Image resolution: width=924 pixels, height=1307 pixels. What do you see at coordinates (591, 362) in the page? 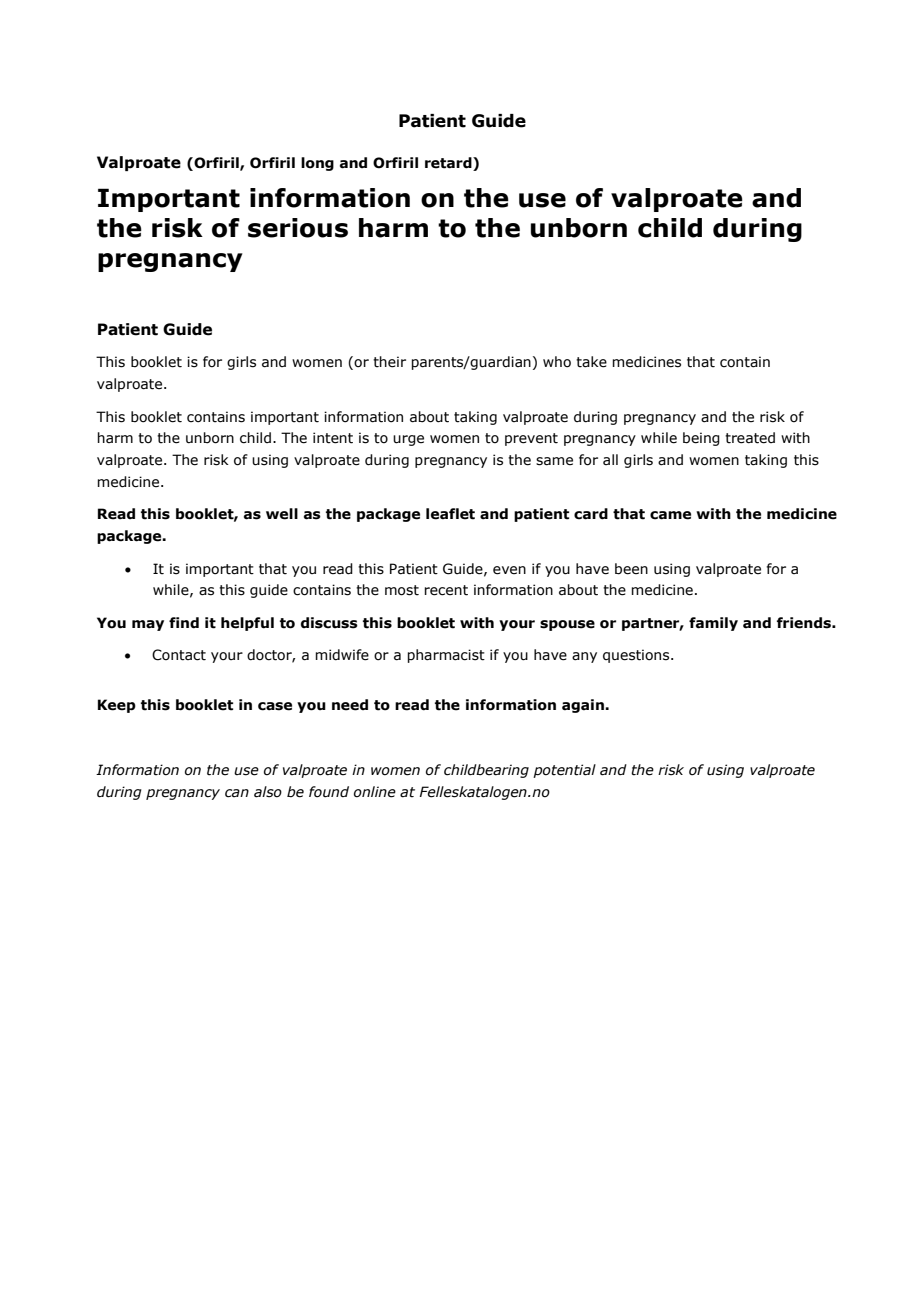
I see `take` at bounding box center [591, 362].
